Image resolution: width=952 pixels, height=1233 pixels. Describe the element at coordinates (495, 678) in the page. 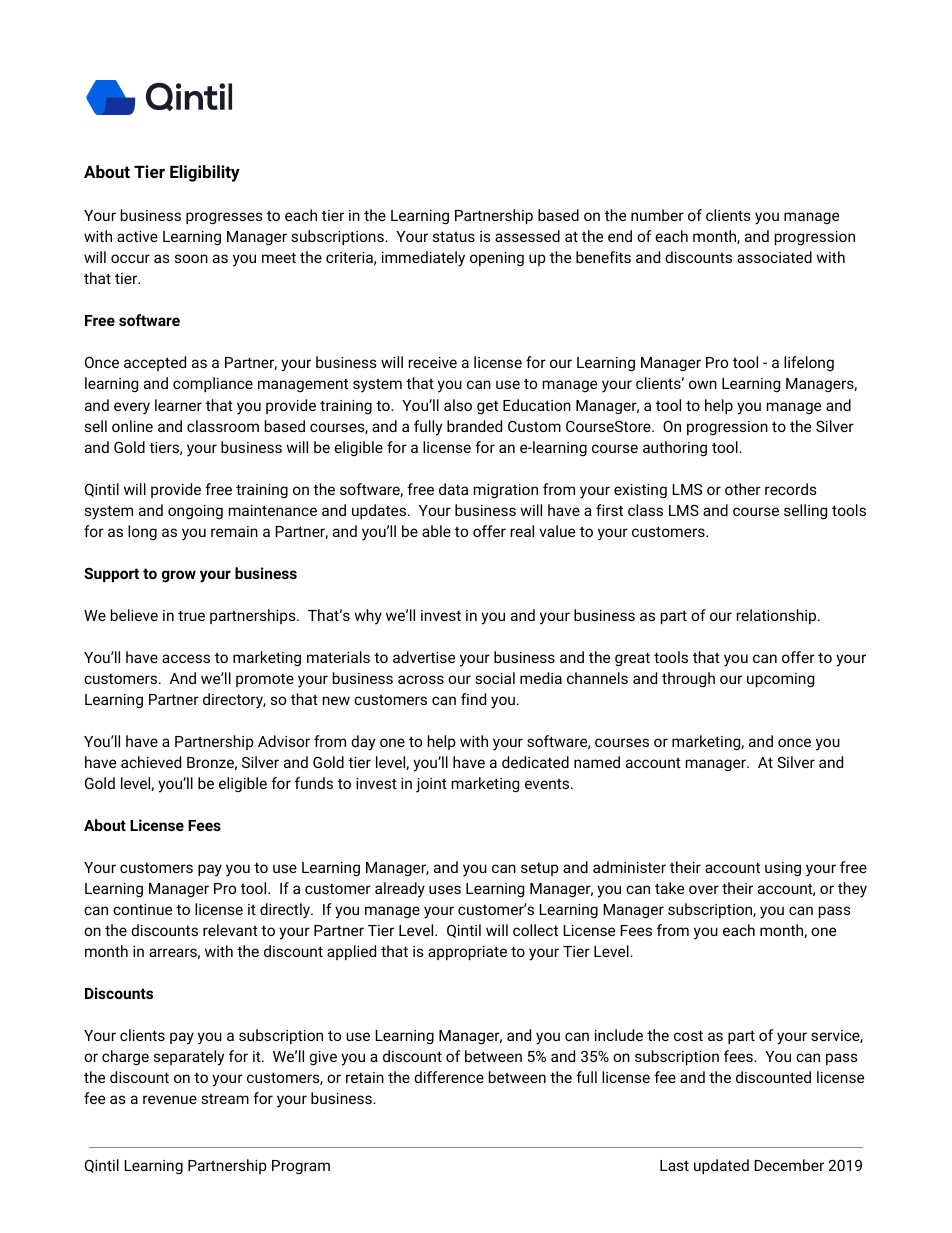

I see `social` at that location.
